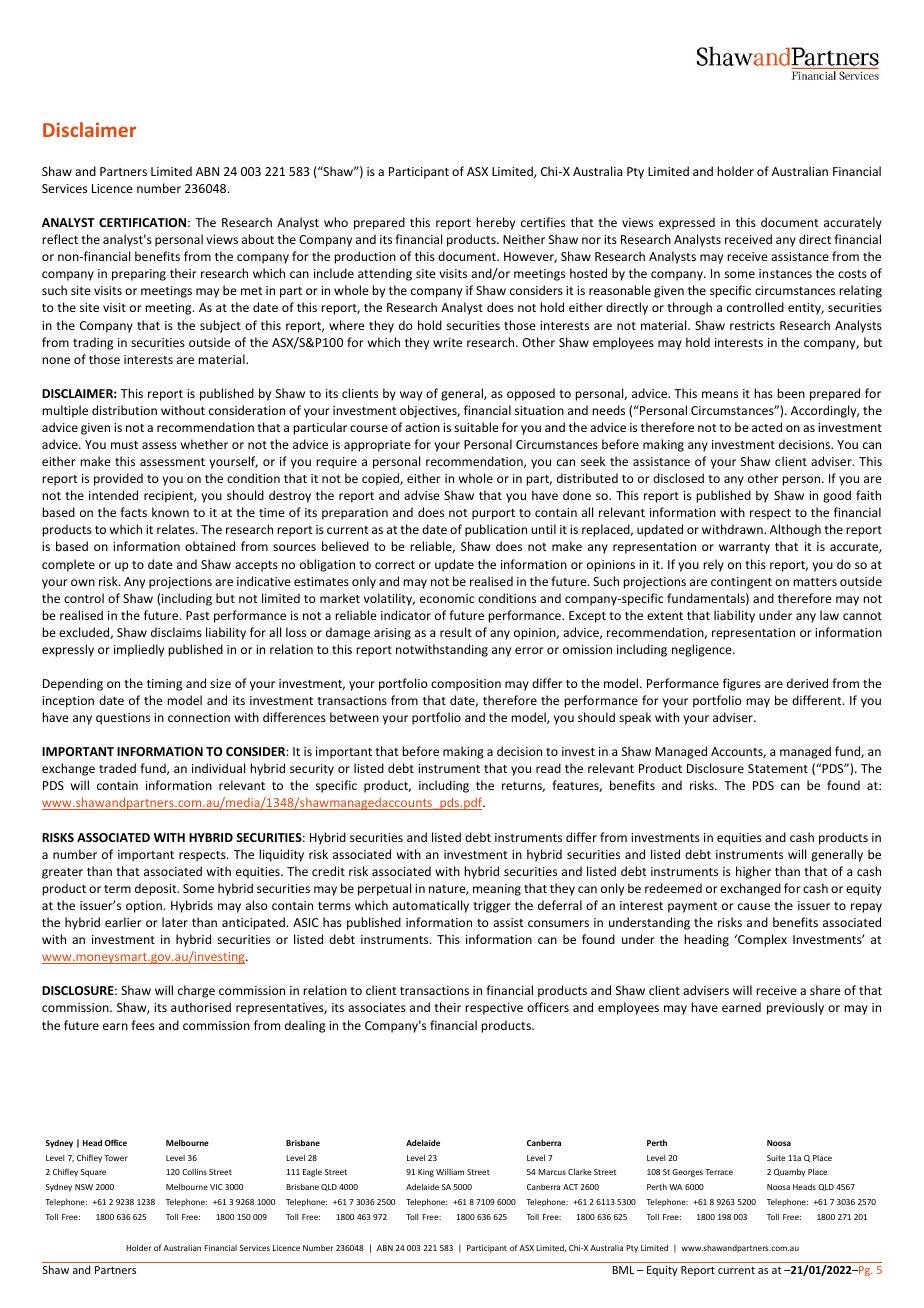  What do you see at coordinates (548, 768) in the document?
I see `read` at bounding box center [548, 768].
